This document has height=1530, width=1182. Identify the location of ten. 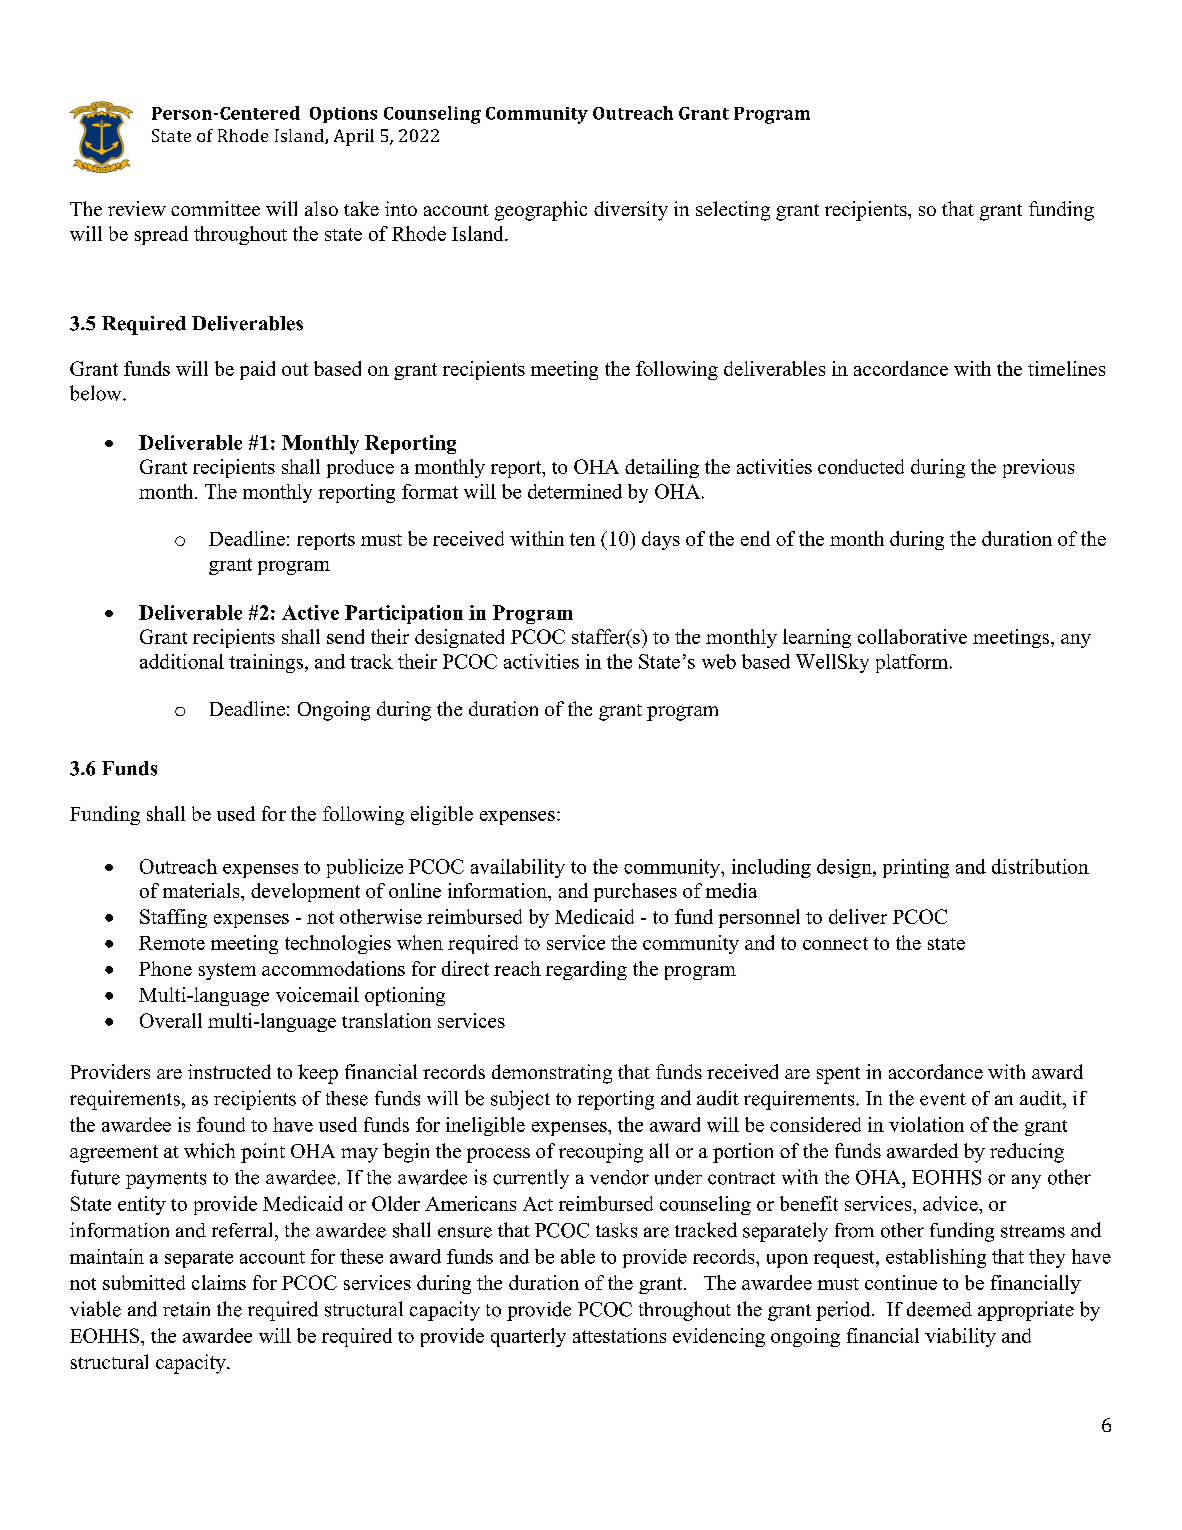
(582, 539).
